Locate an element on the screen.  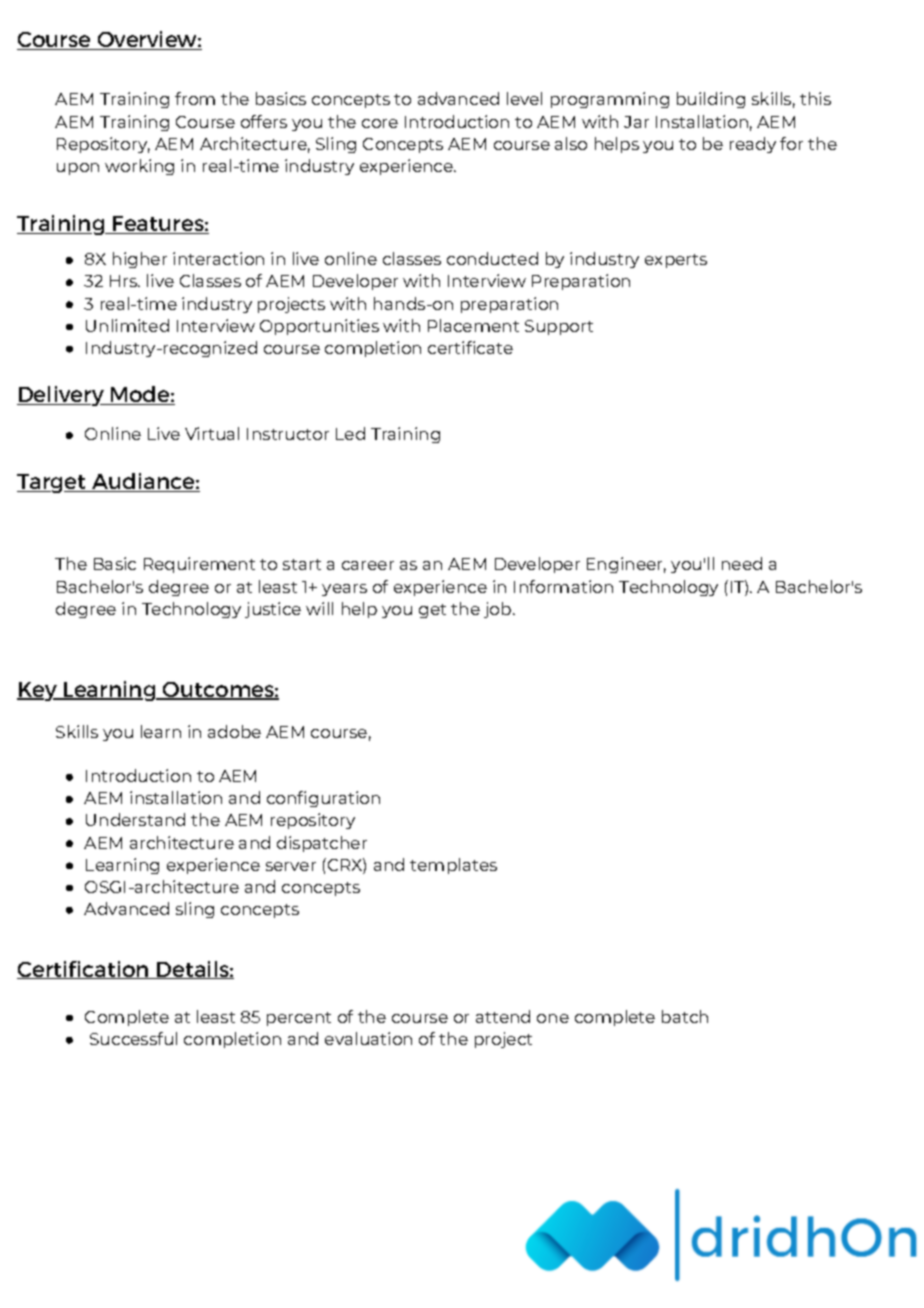
Successful is located at coordinates (133, 1038).
